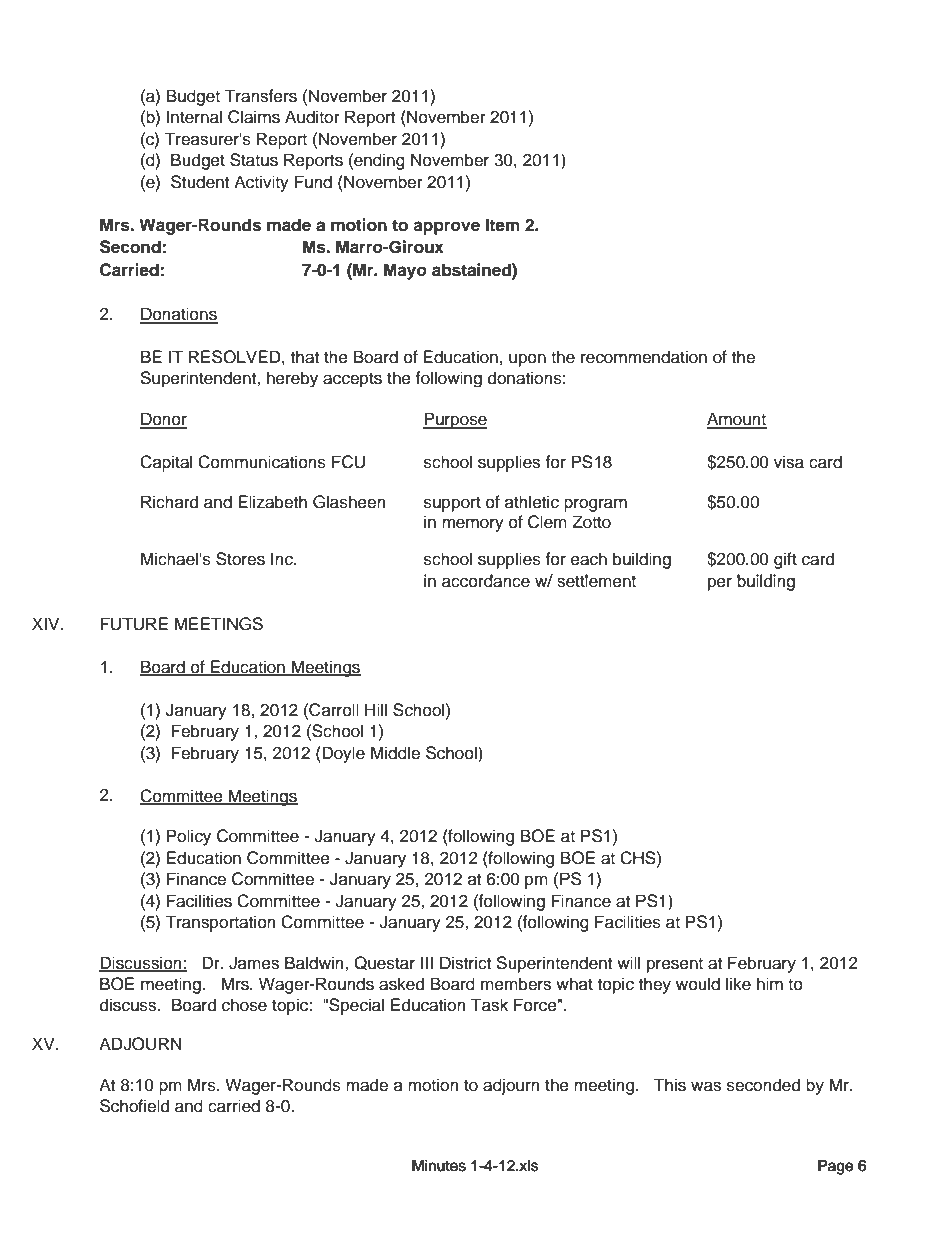  What do you see at coordinates (489, 1005) in the image?
I see `Task` at bounding box center [489, 1005].
